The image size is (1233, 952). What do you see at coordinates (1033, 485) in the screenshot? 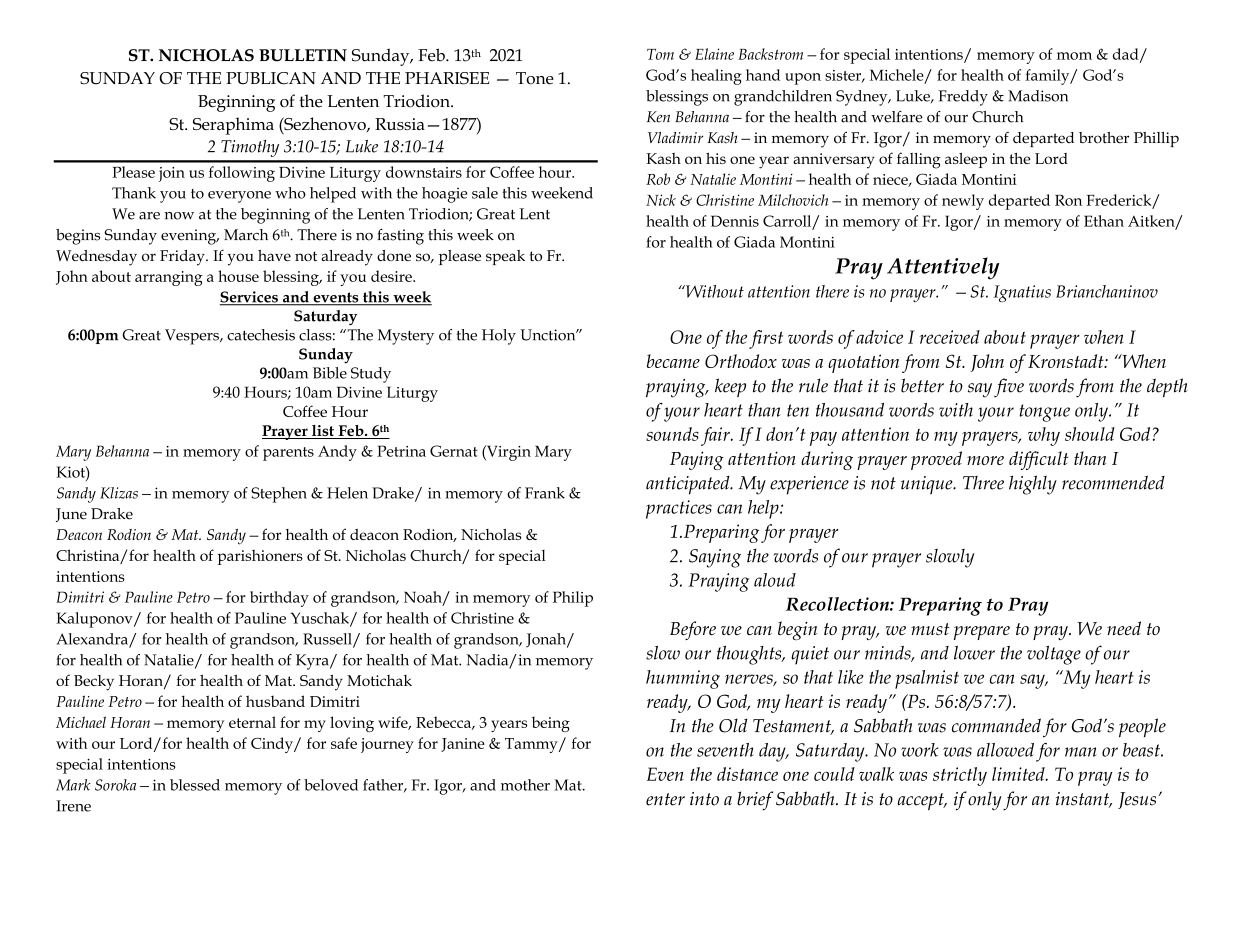
I see `highly` at bounding box center [1033, 485].
